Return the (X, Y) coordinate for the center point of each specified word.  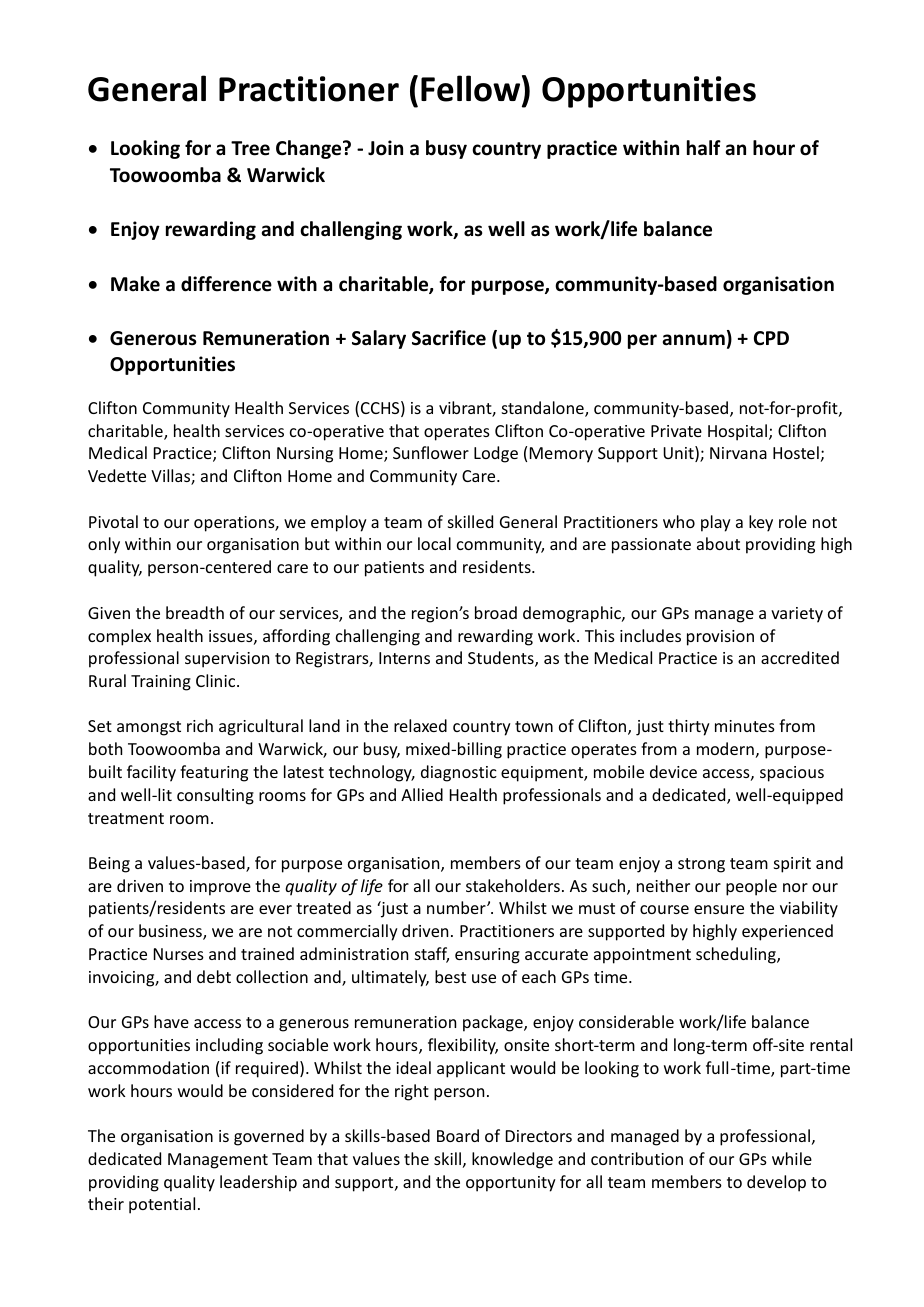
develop (776, 1183)
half (704, 148)
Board (458, 1135)
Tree (250, 148)
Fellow (472, 88)
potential (162, 1205)
